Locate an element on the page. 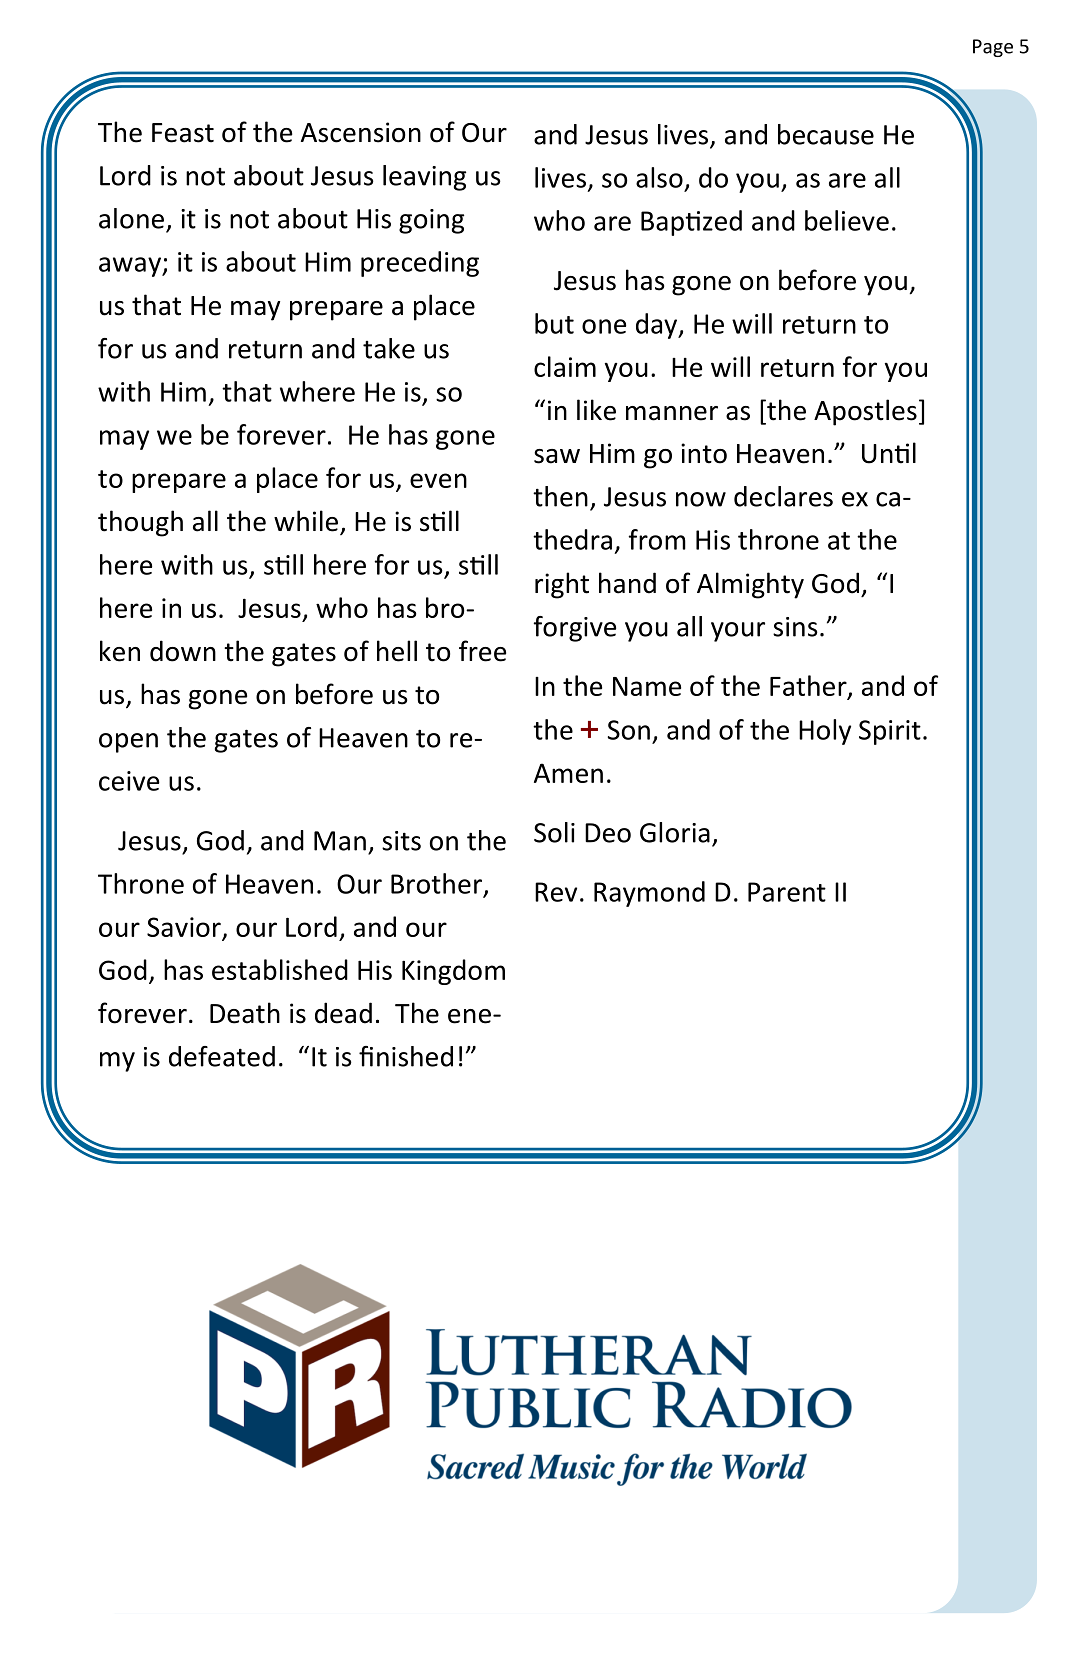 The image size is (1072, 1656). right is located at coordinates (562, 585).
